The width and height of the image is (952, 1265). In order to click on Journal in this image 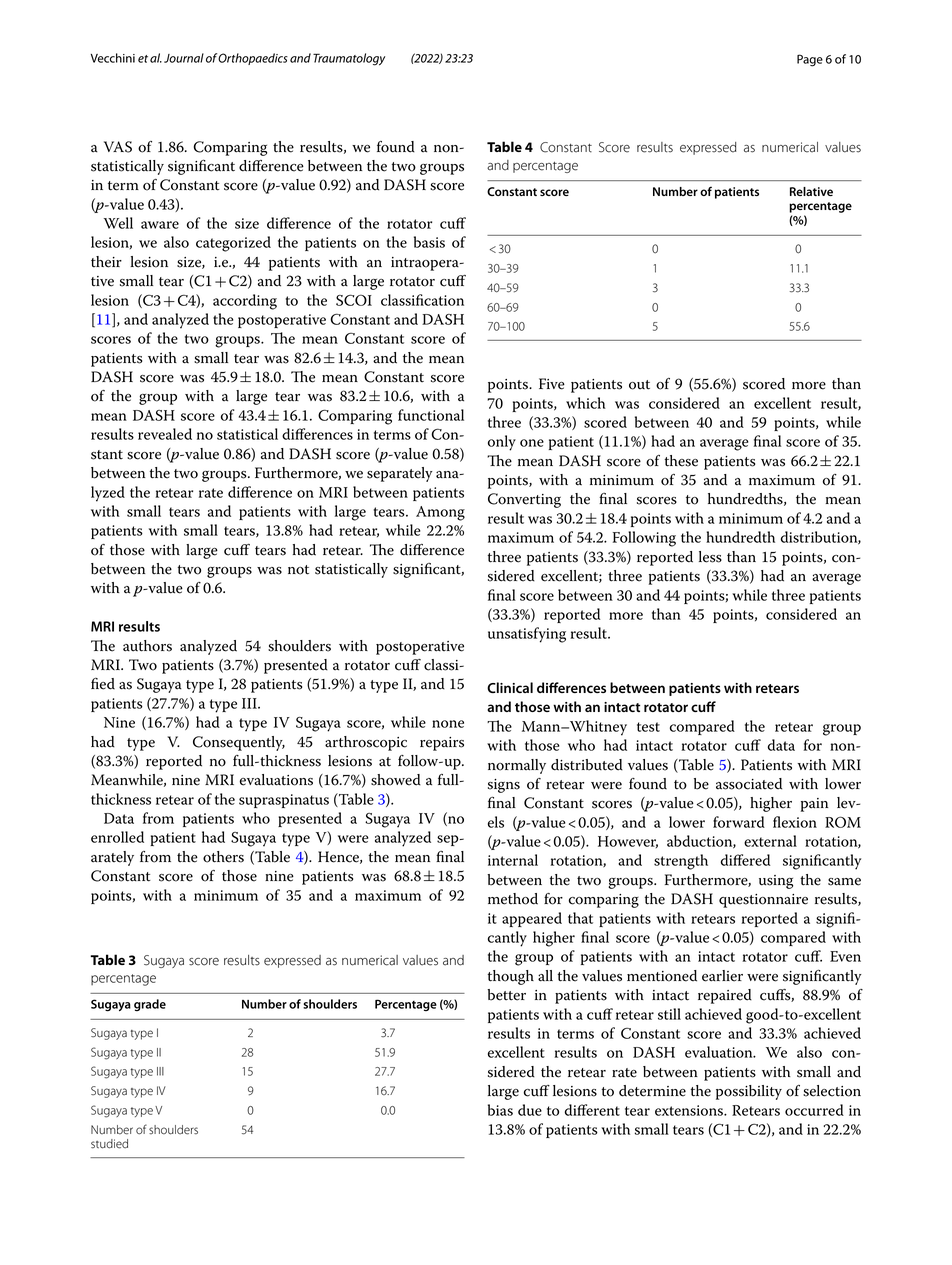, I will do `click(184, 58)`.
